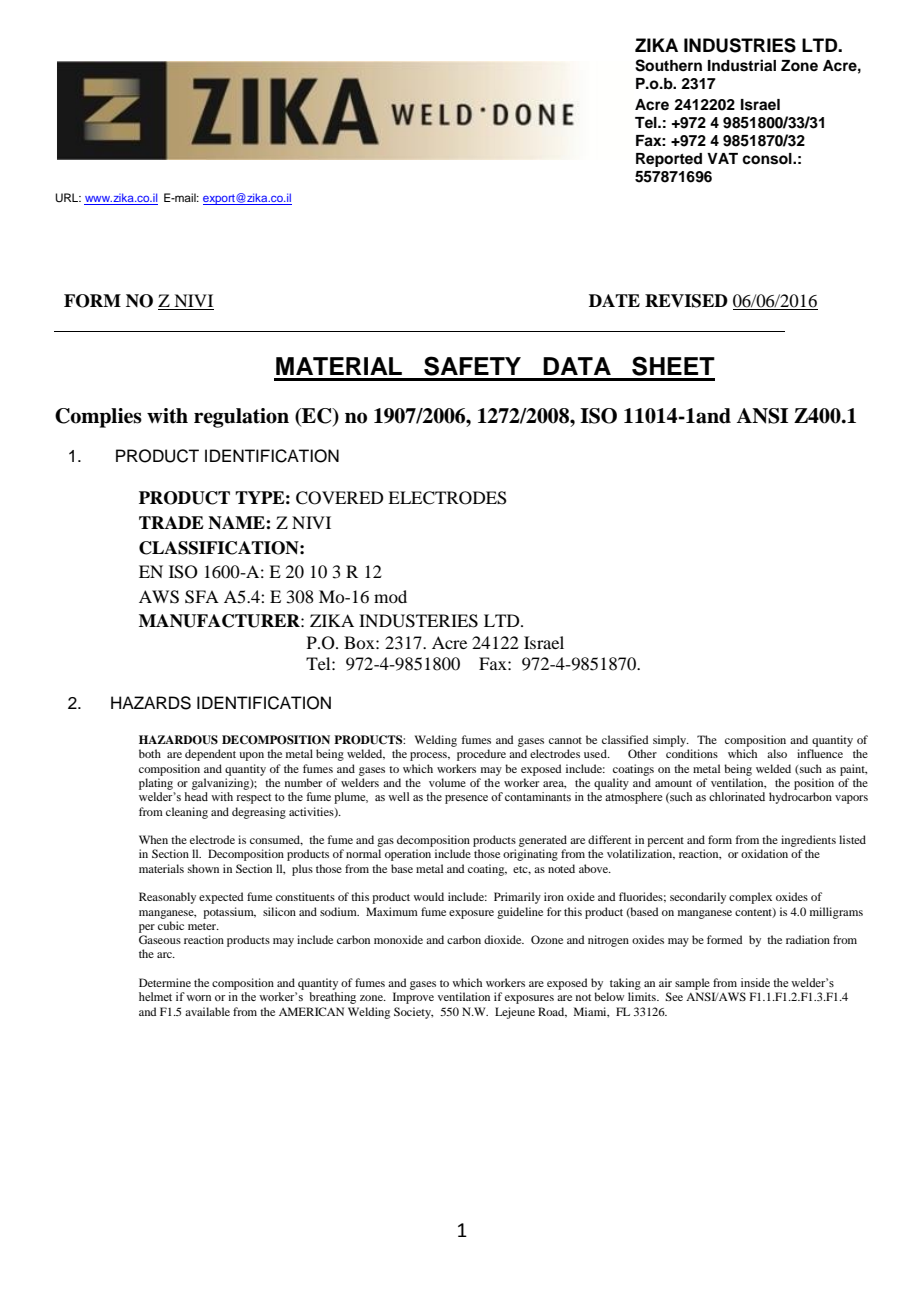  Describe the element at coordinates (742, 65) in the document. I see `Industrial` at that location.
